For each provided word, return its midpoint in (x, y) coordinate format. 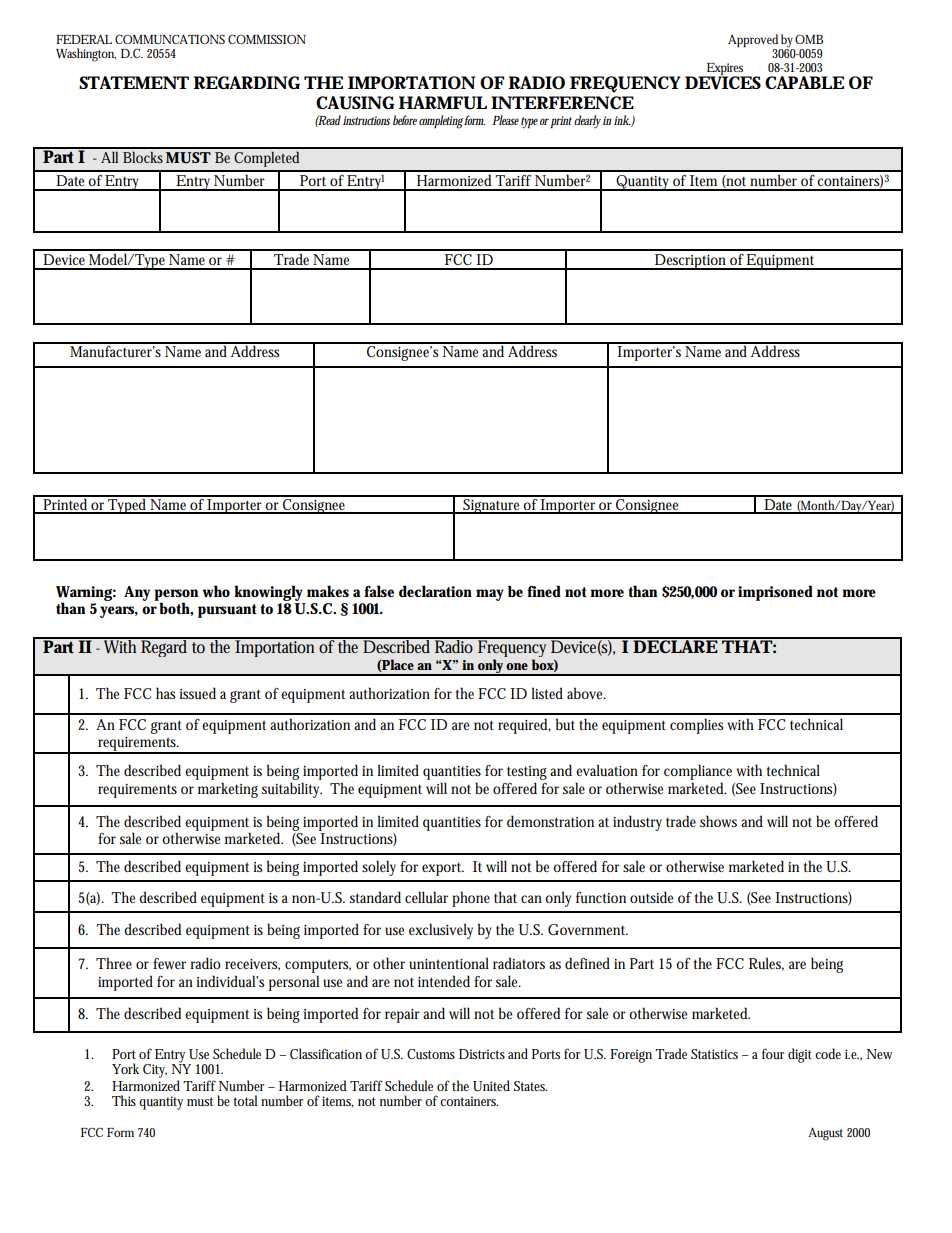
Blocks (143, 157)
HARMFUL (443, 103)
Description (691, 262)
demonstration (550, 821)
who (216, 591)
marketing (228, 790)
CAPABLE (804, 82)
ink (623, 121)
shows (718, 821)
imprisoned (775, 593)
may (490, 595)
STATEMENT (134, 82)
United (491, 1085)
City (155, 1071)
